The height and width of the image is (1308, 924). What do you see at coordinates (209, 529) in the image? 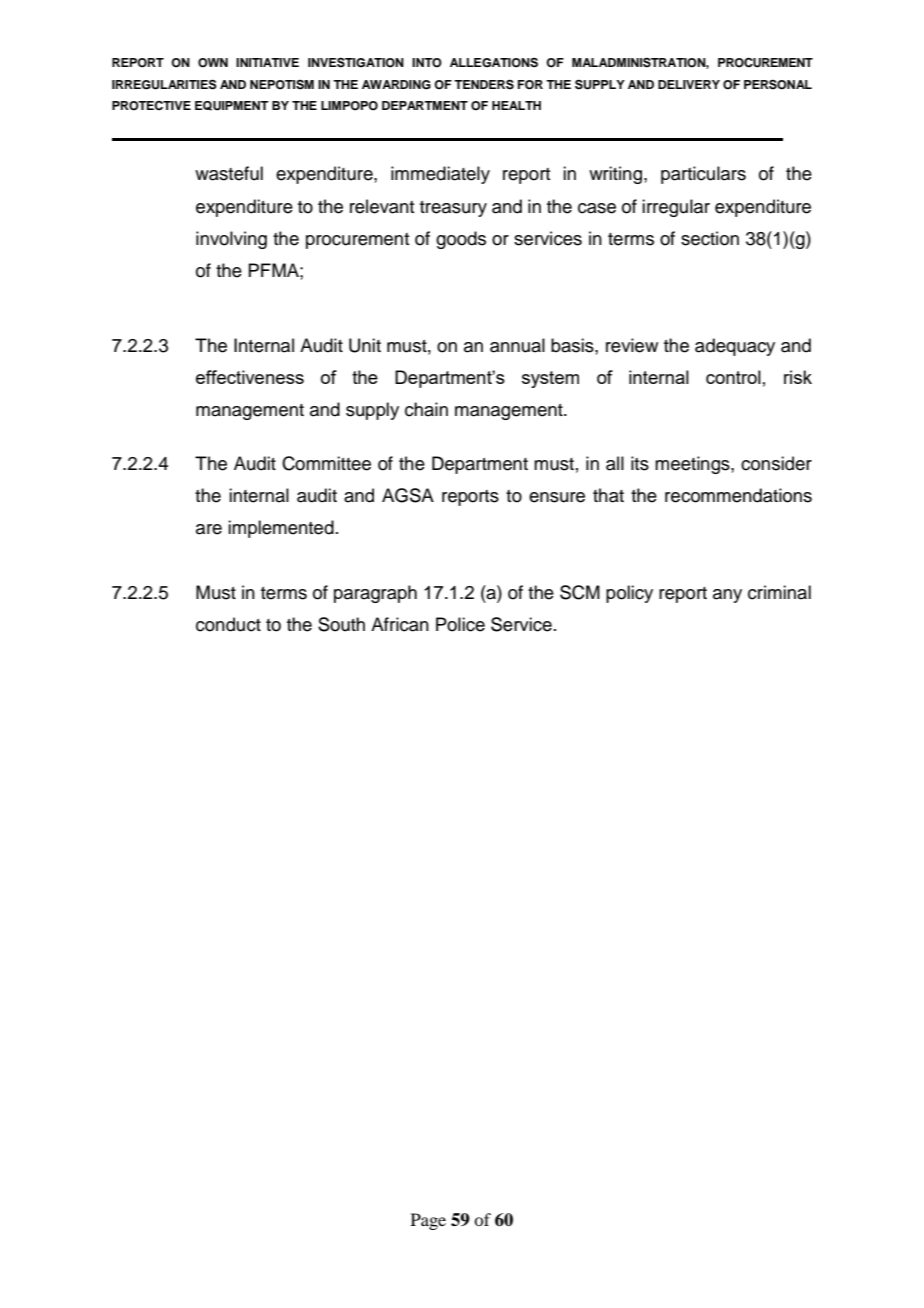
I see `are` at bounding box center [209, 529].
